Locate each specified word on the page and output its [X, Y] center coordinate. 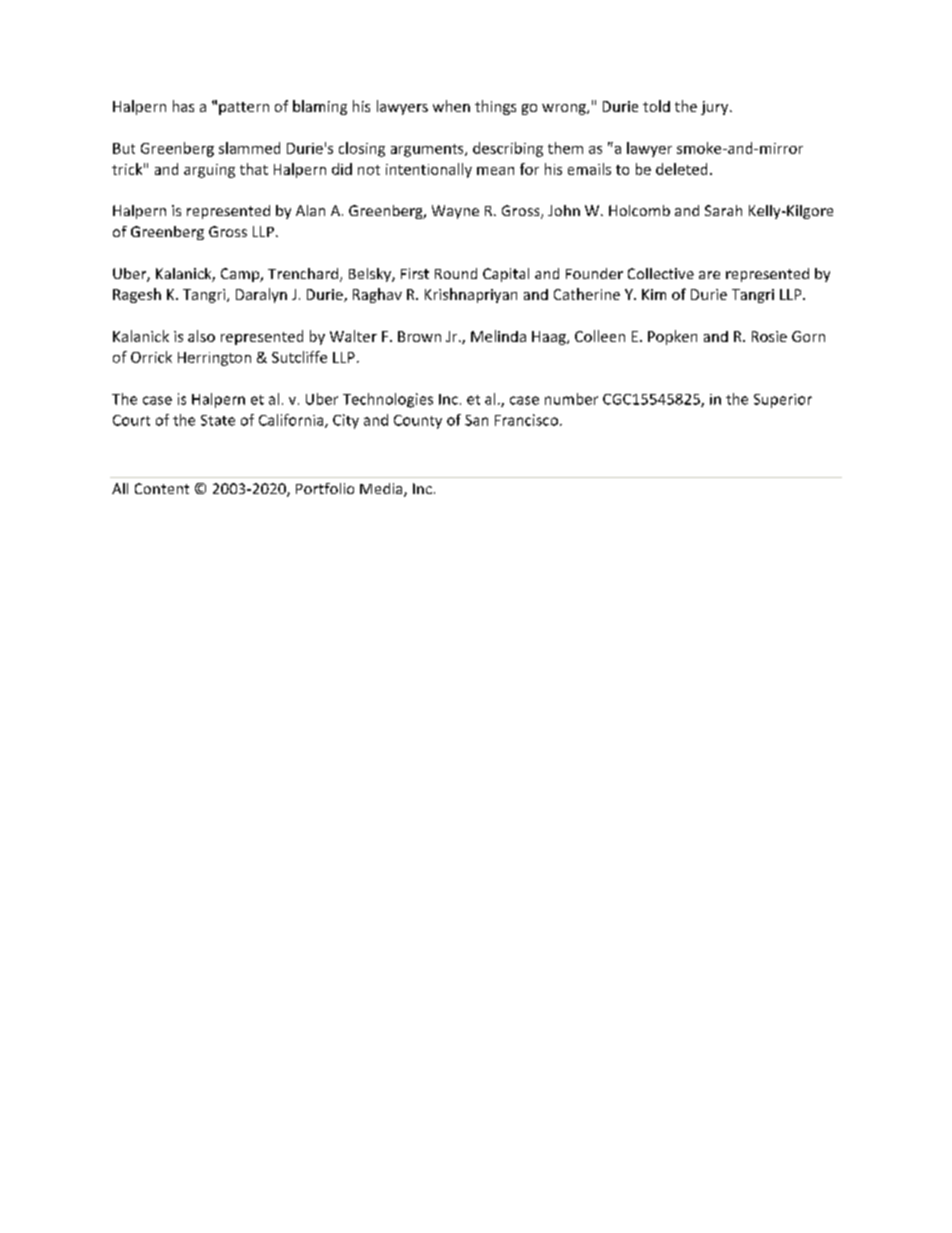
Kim [654, 294]
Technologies [388, 400]
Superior [783, 401]
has [183, 106]
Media [382, 490]
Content [162, 488]
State [218, 420]
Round [456, 273]
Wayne [455, 212]
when [451, 106]
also [201, 336]
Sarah [723, 210]
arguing [209, 171]
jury [716, 108]
